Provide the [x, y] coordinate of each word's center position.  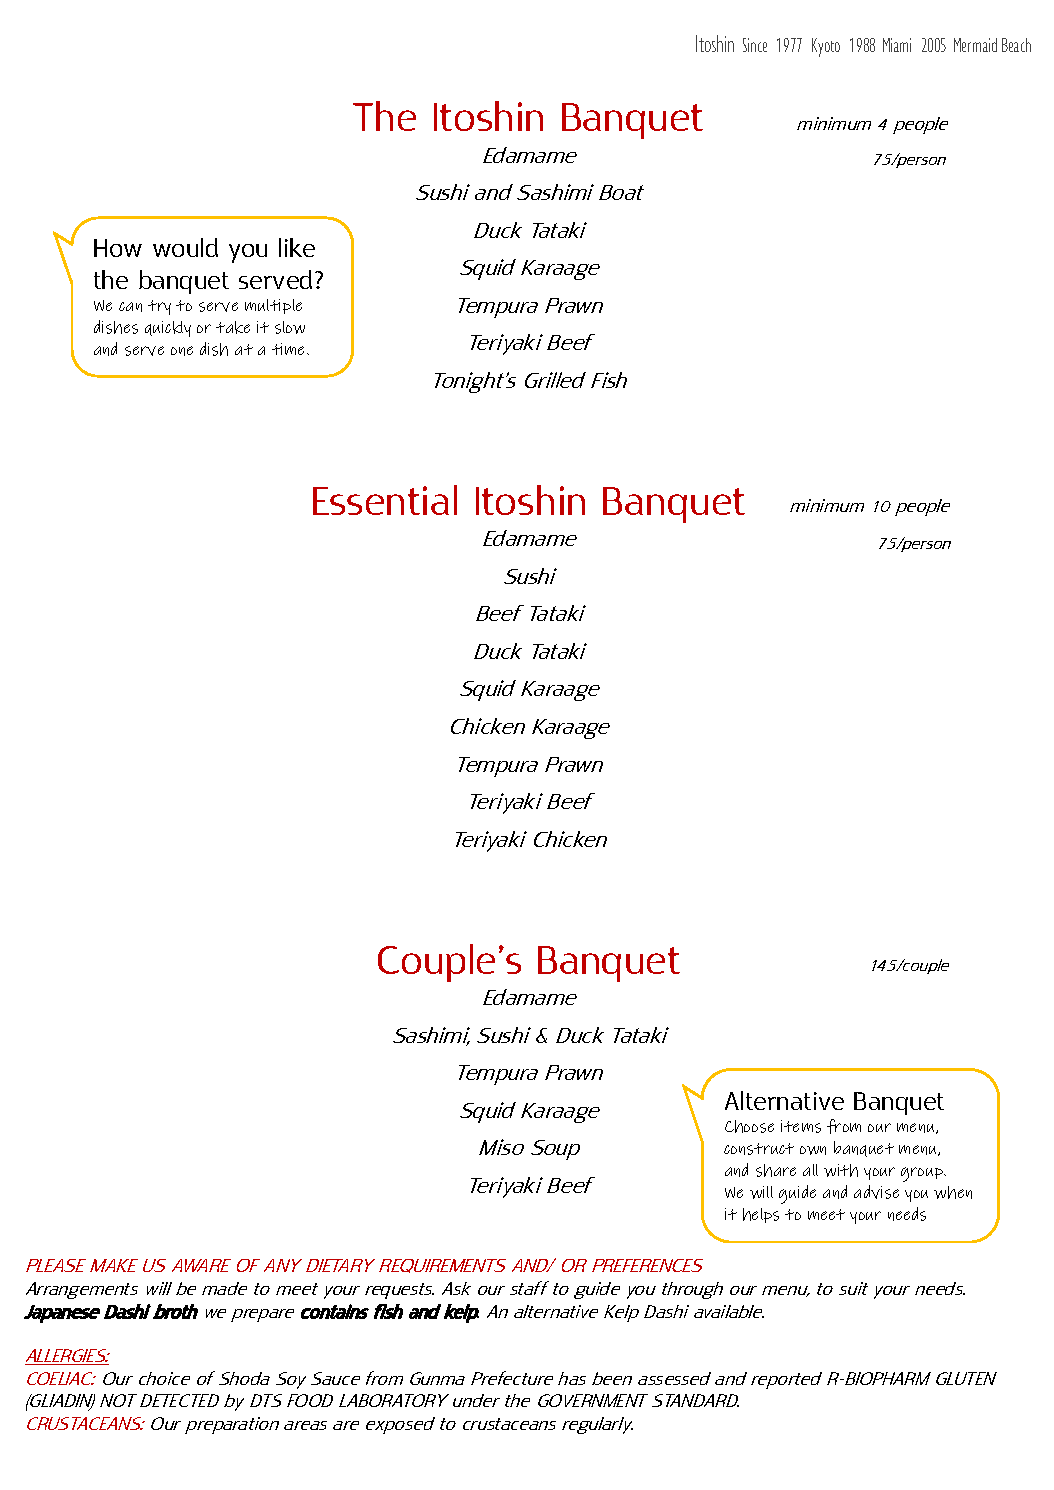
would [185, 247]
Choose [749, 1126]
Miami [897, 45]
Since [755, 45]
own [813, 1150]
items [801, 1126]
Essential [385, 500]
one [182, 351]
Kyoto [826, 47]
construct [759, 1149]
